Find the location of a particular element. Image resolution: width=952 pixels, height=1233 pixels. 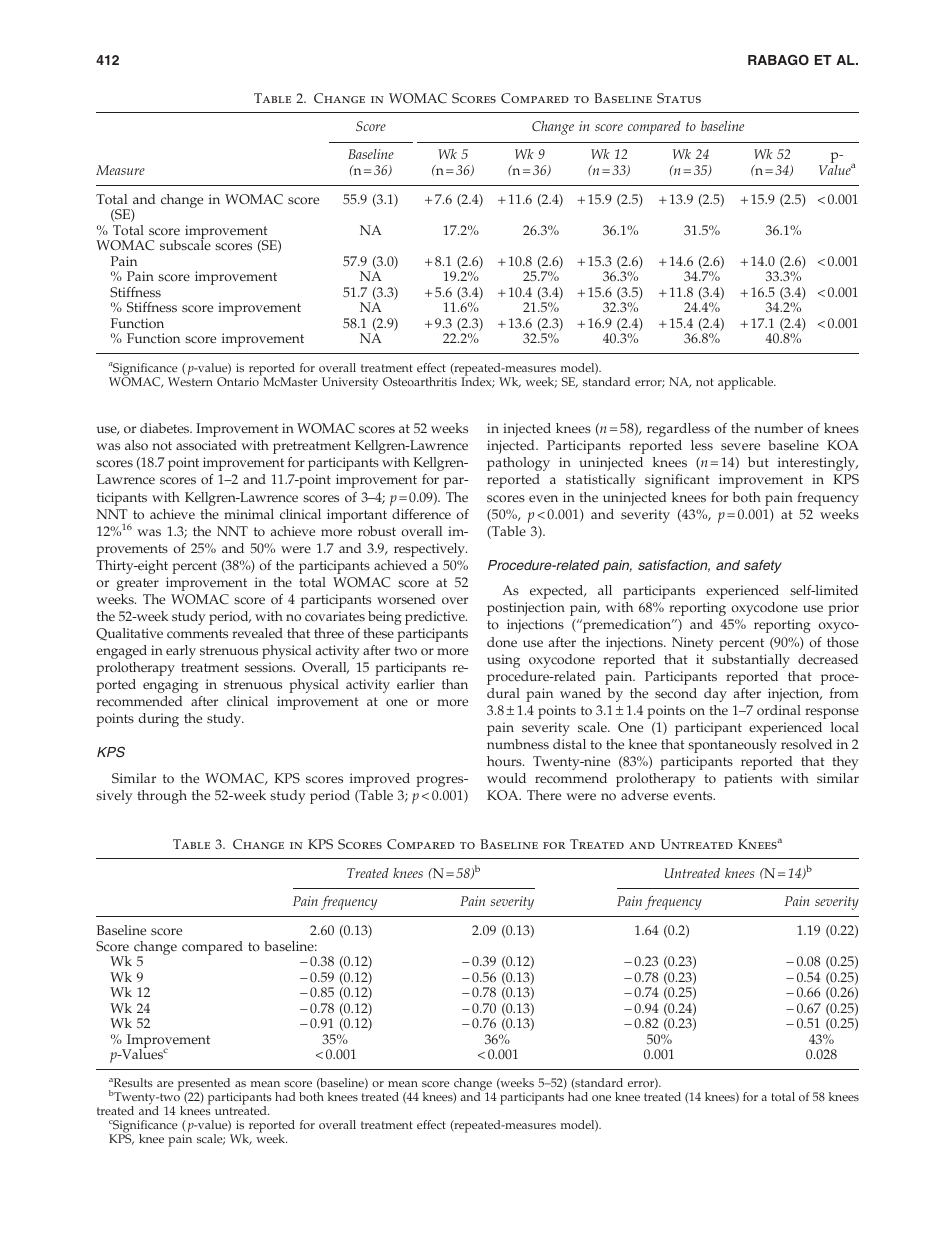

patients is located at coordinates (748, 780).
